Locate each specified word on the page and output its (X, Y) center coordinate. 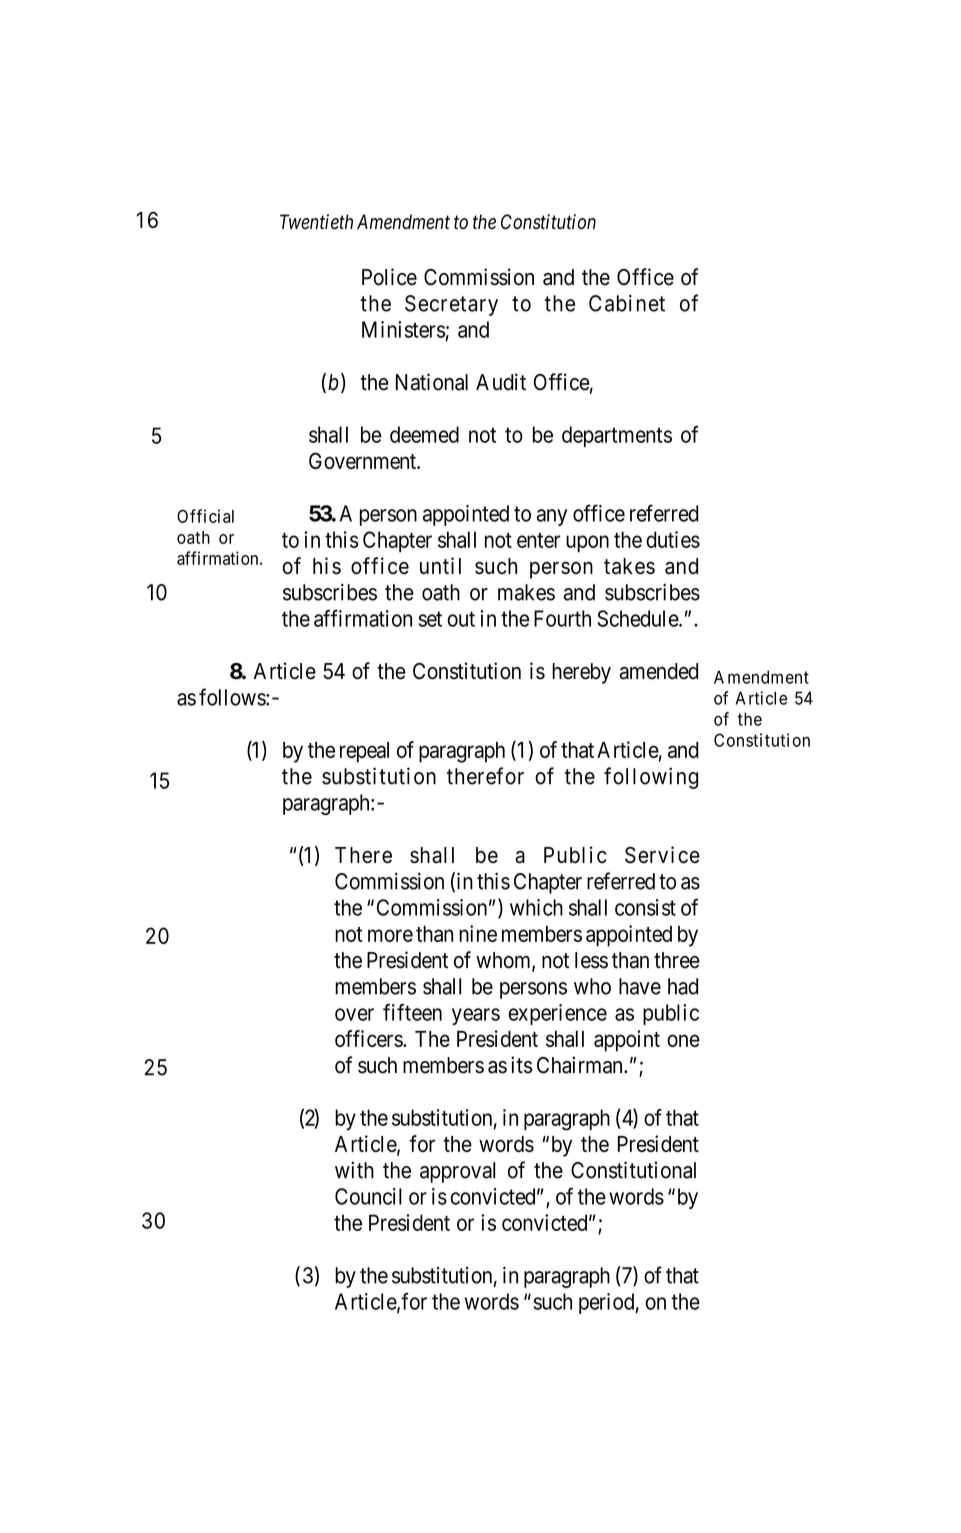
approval (457, 1172)
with (354, 1170)
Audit (501, 382)
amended (658, 671)
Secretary (451, 305)
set (430, 619)
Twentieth (316, 222)
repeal (364, 752)
